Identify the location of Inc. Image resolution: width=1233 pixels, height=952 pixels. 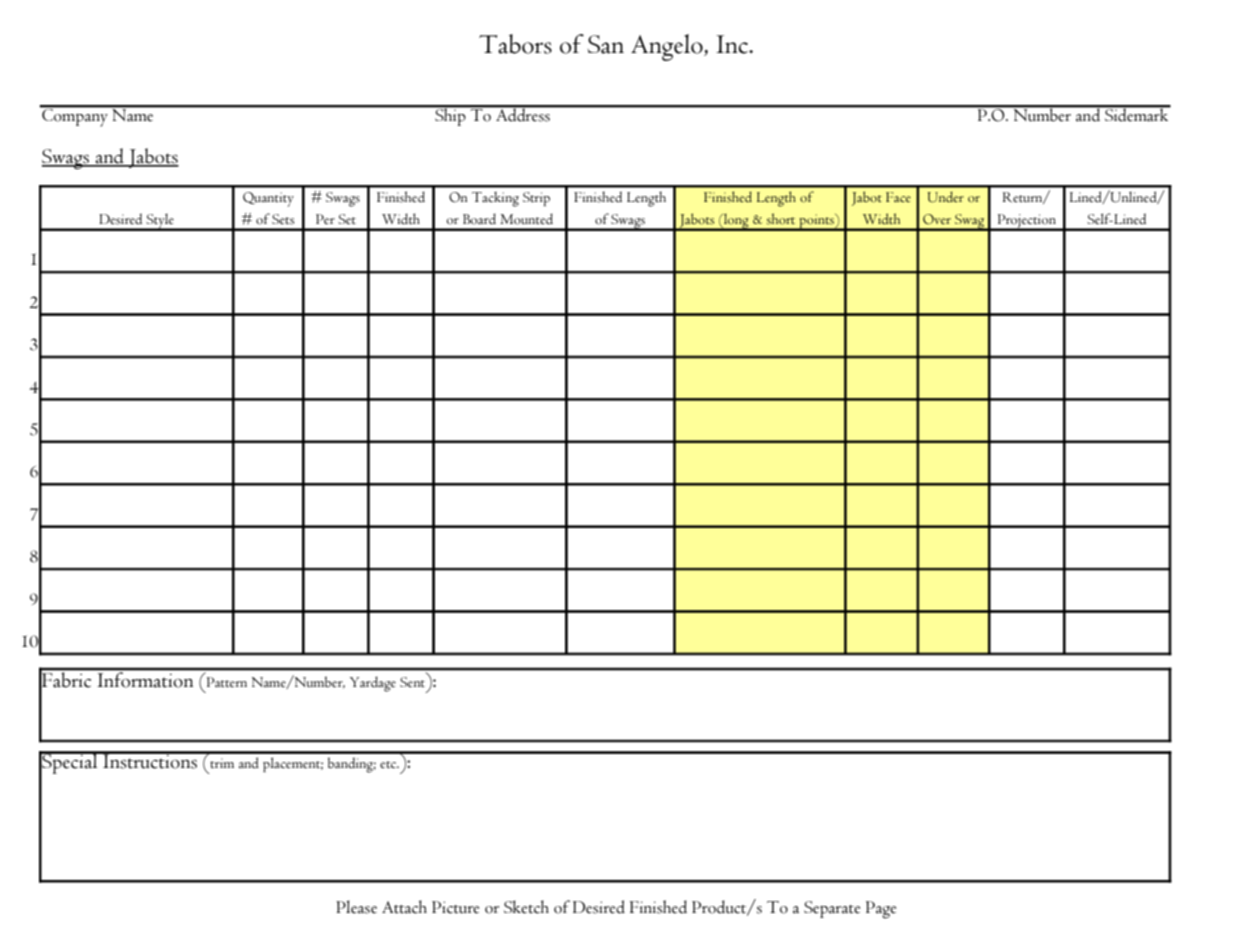
(733, 44).
